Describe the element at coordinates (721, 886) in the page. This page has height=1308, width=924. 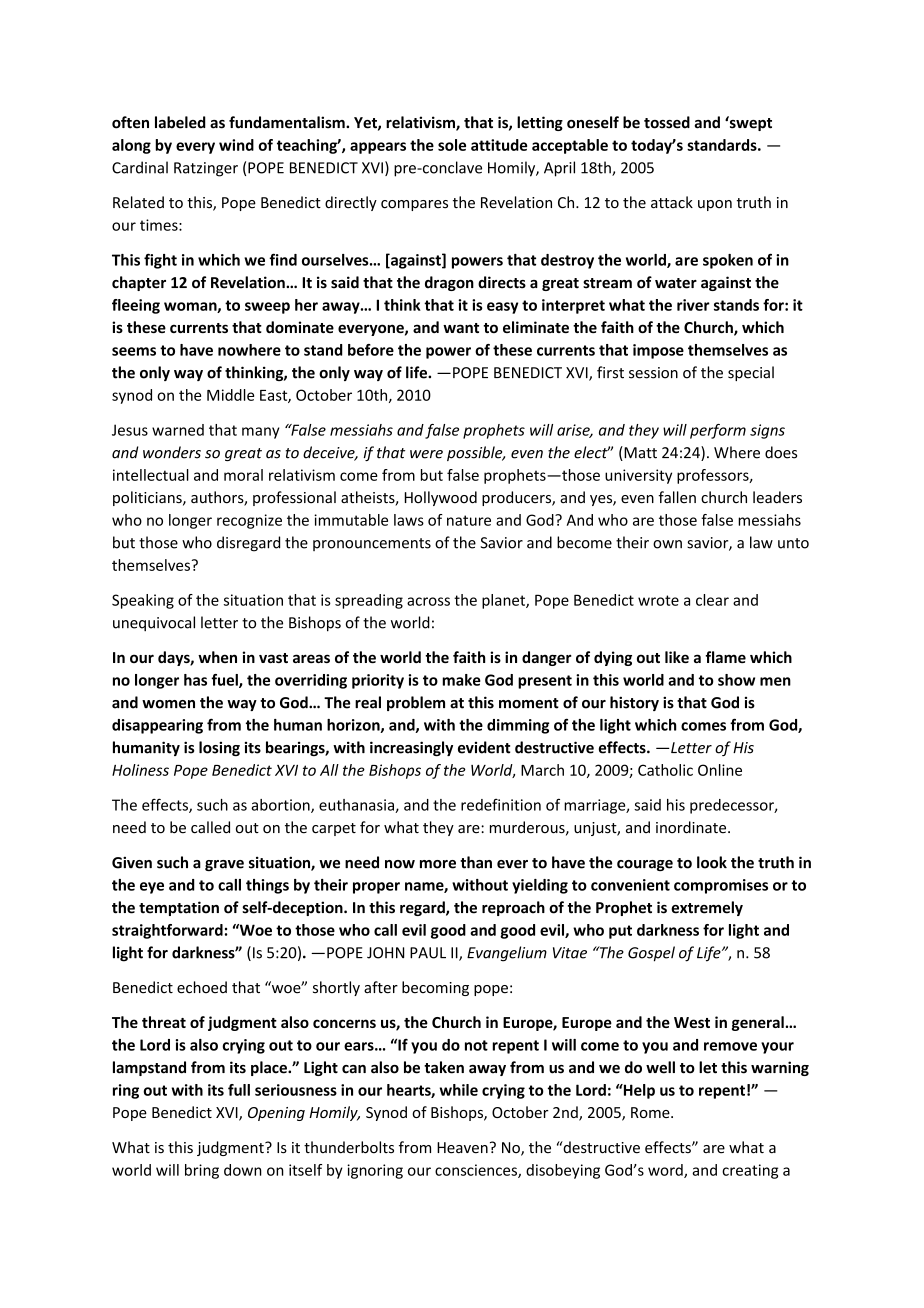
I see `compromises` at that location.
